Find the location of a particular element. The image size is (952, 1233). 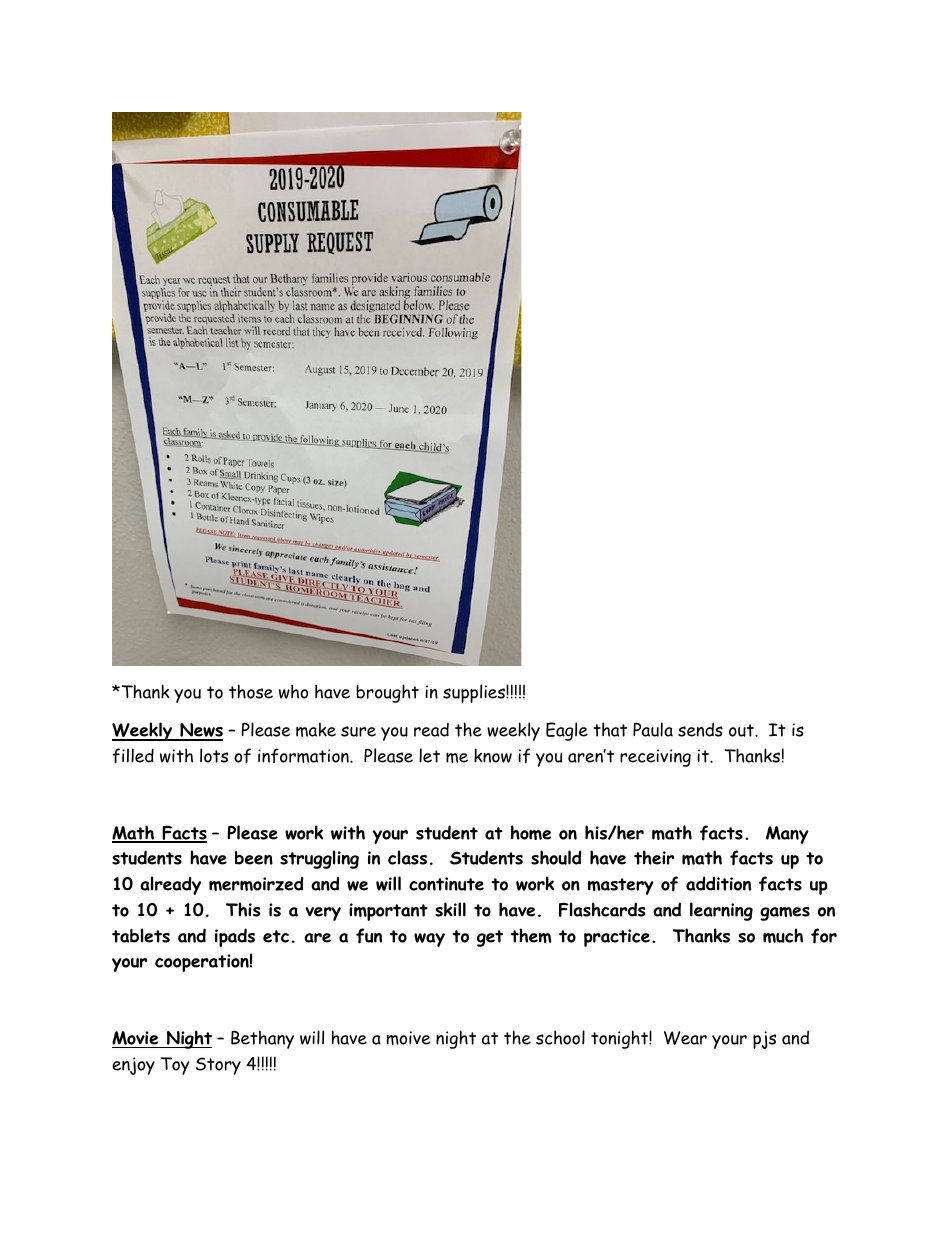

school is located at coordinates (560, 1037).
